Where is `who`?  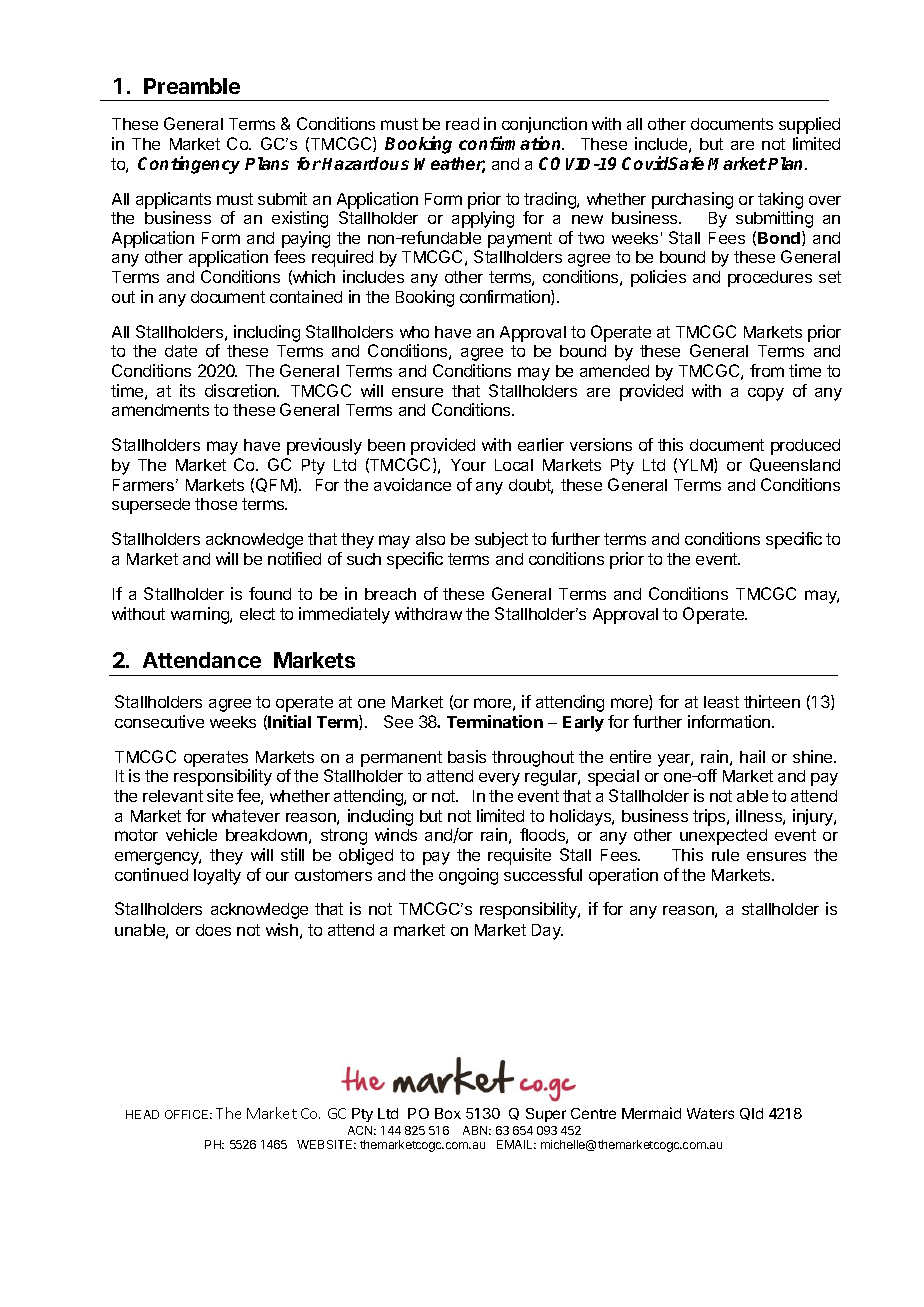
who is located at coordinates (414, 332).
